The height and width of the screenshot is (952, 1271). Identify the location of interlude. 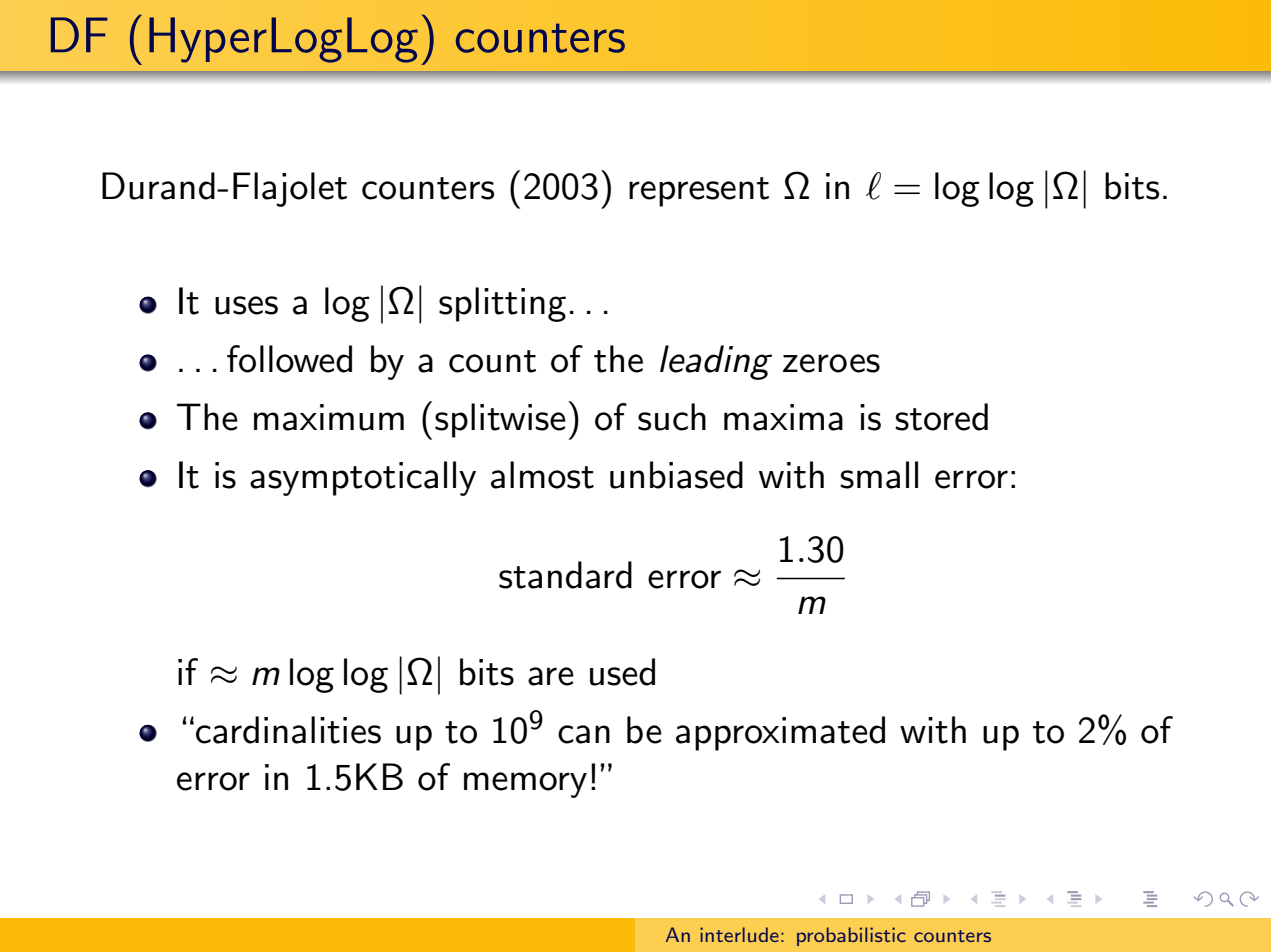
(739, 934).
